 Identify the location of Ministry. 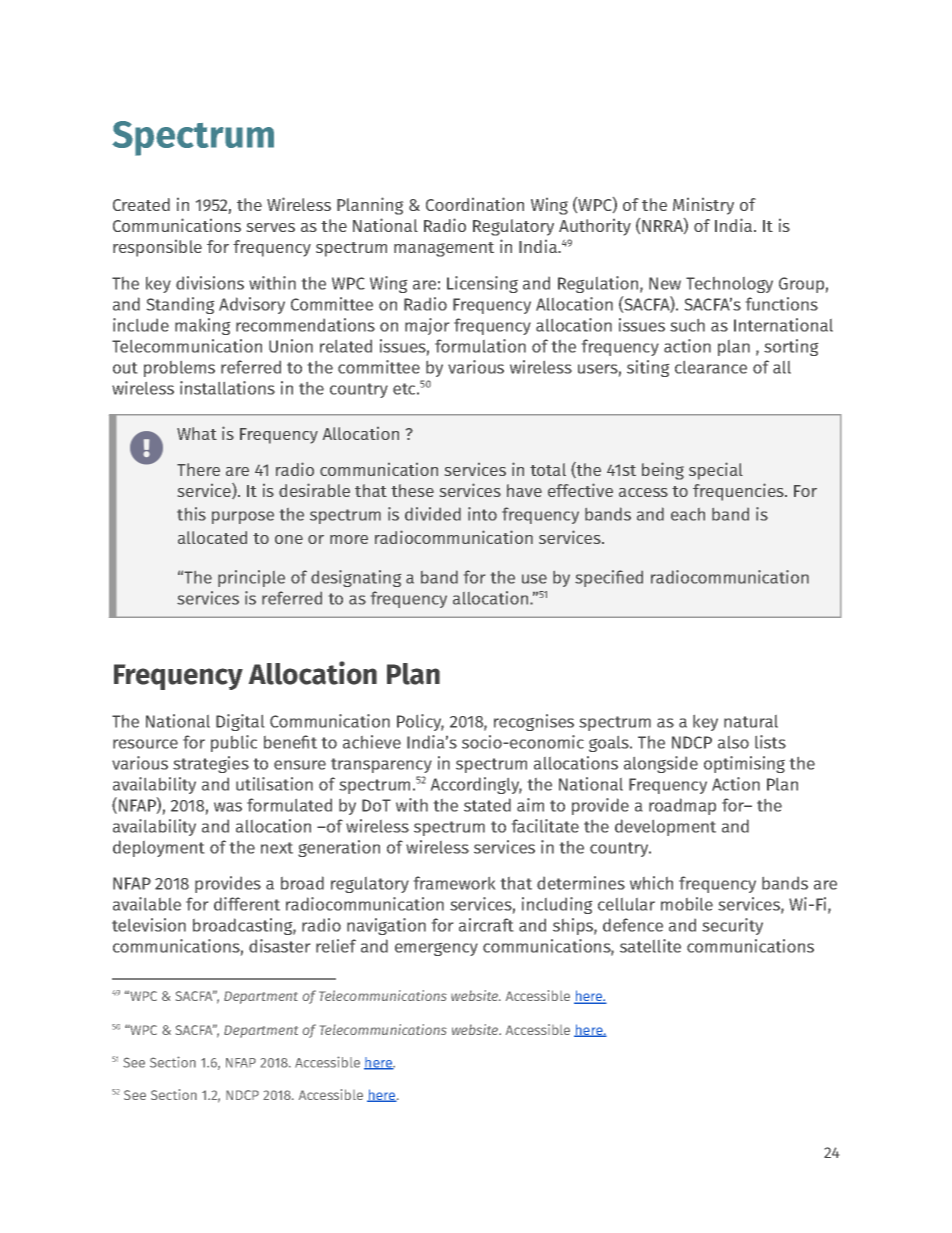
(703, 206).
